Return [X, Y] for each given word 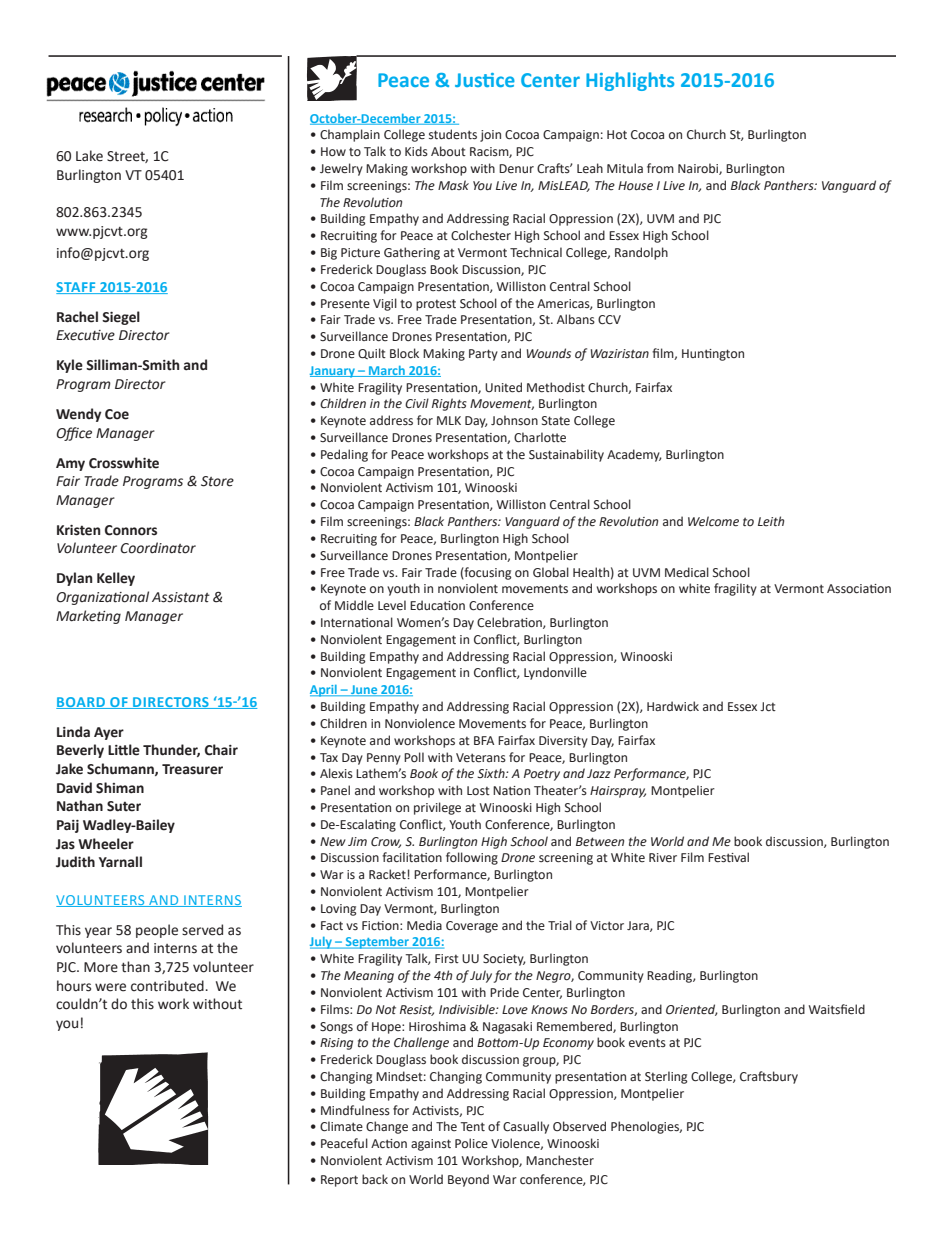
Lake [89, 156]
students [453, 134]
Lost [478, 790]
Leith [771, 521]
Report [339, 1181]
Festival [728, 857]
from [660, 168]
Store [217, 481]
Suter [124, 806]
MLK [449, 420]
